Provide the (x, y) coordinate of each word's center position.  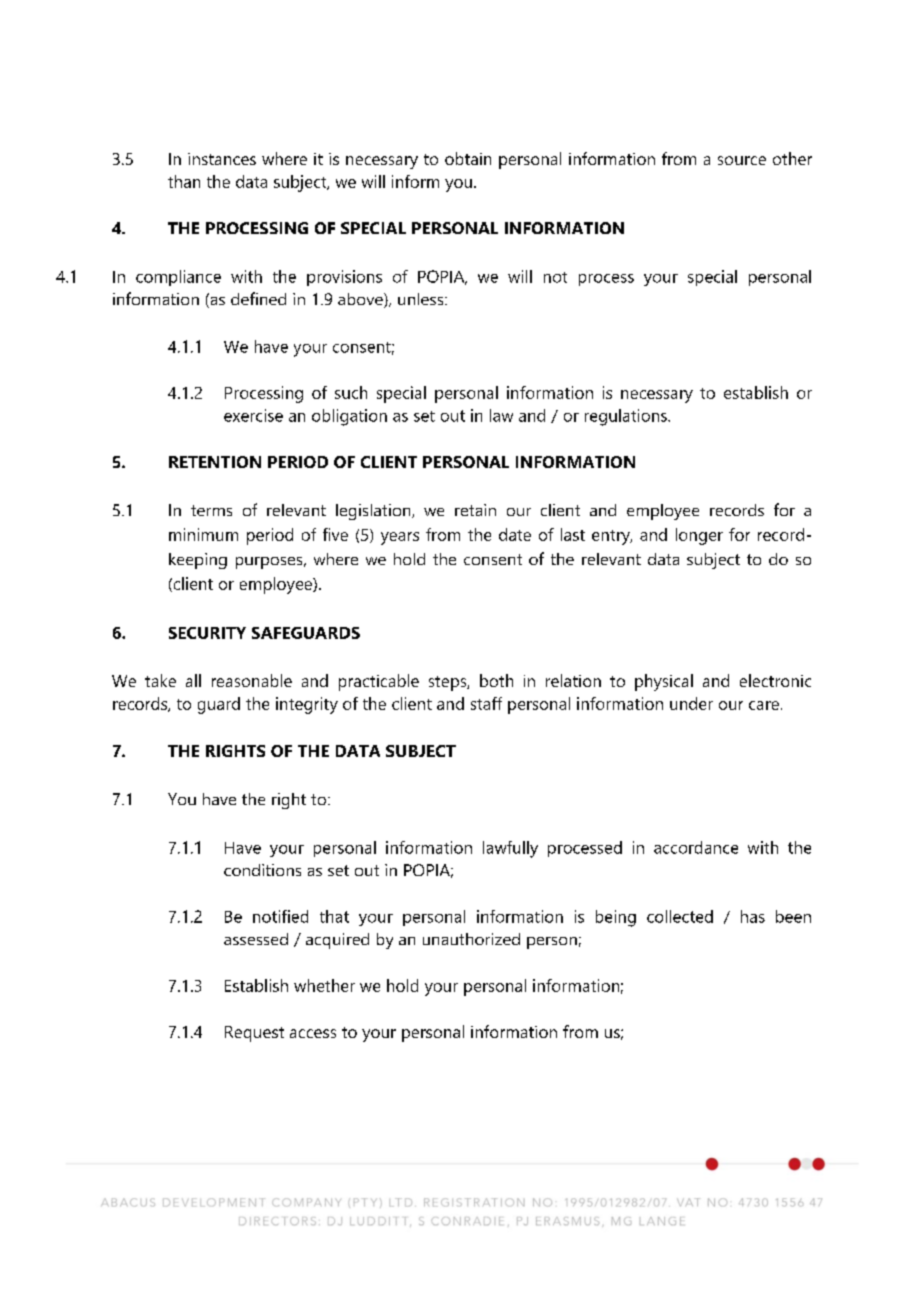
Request (254, 1034)
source (742, 160)
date (515, 534)
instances (222, 159)
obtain (468, 158)
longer (699, 536)
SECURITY (207, 633)
